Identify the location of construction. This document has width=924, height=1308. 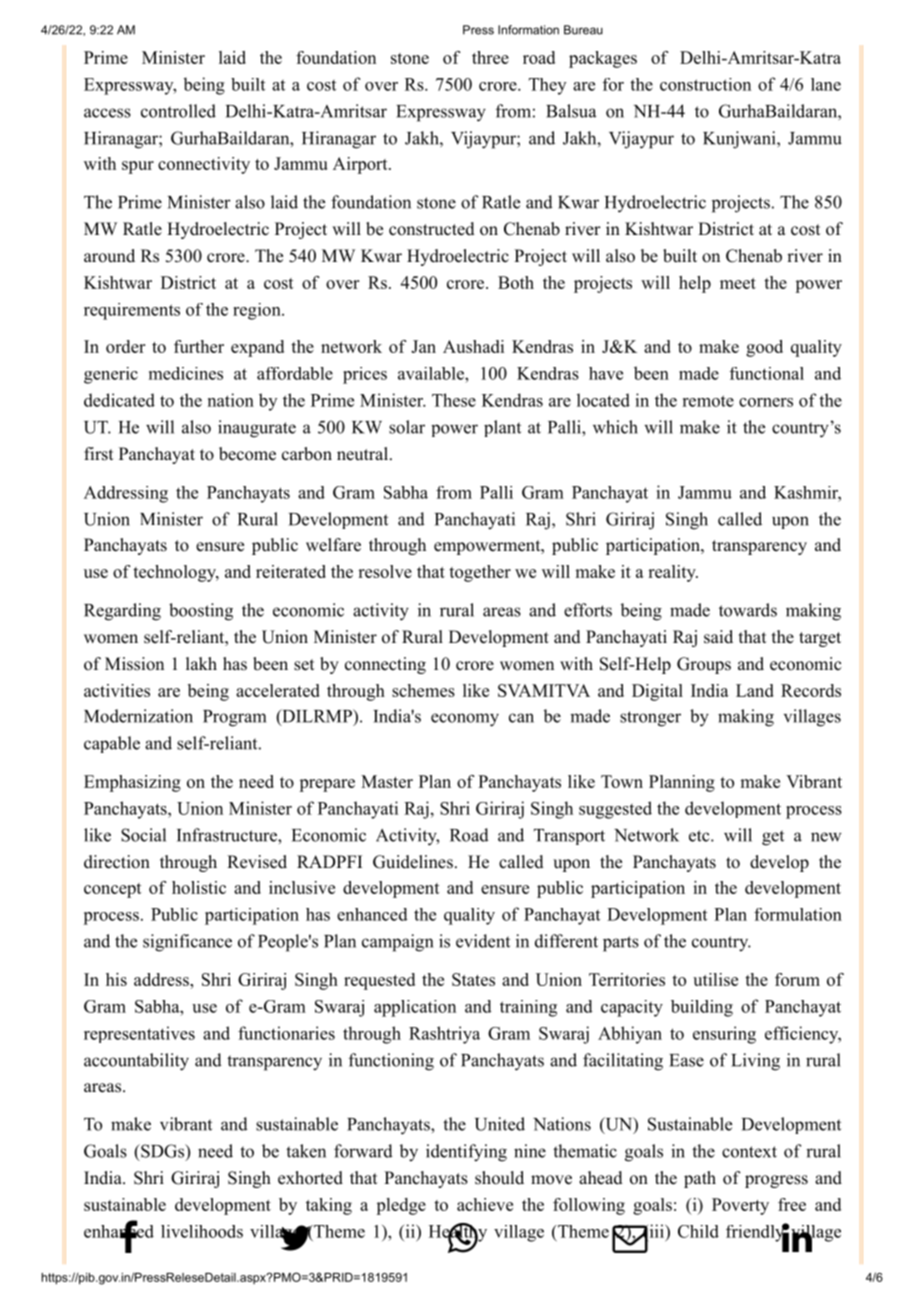
(705, 84).
